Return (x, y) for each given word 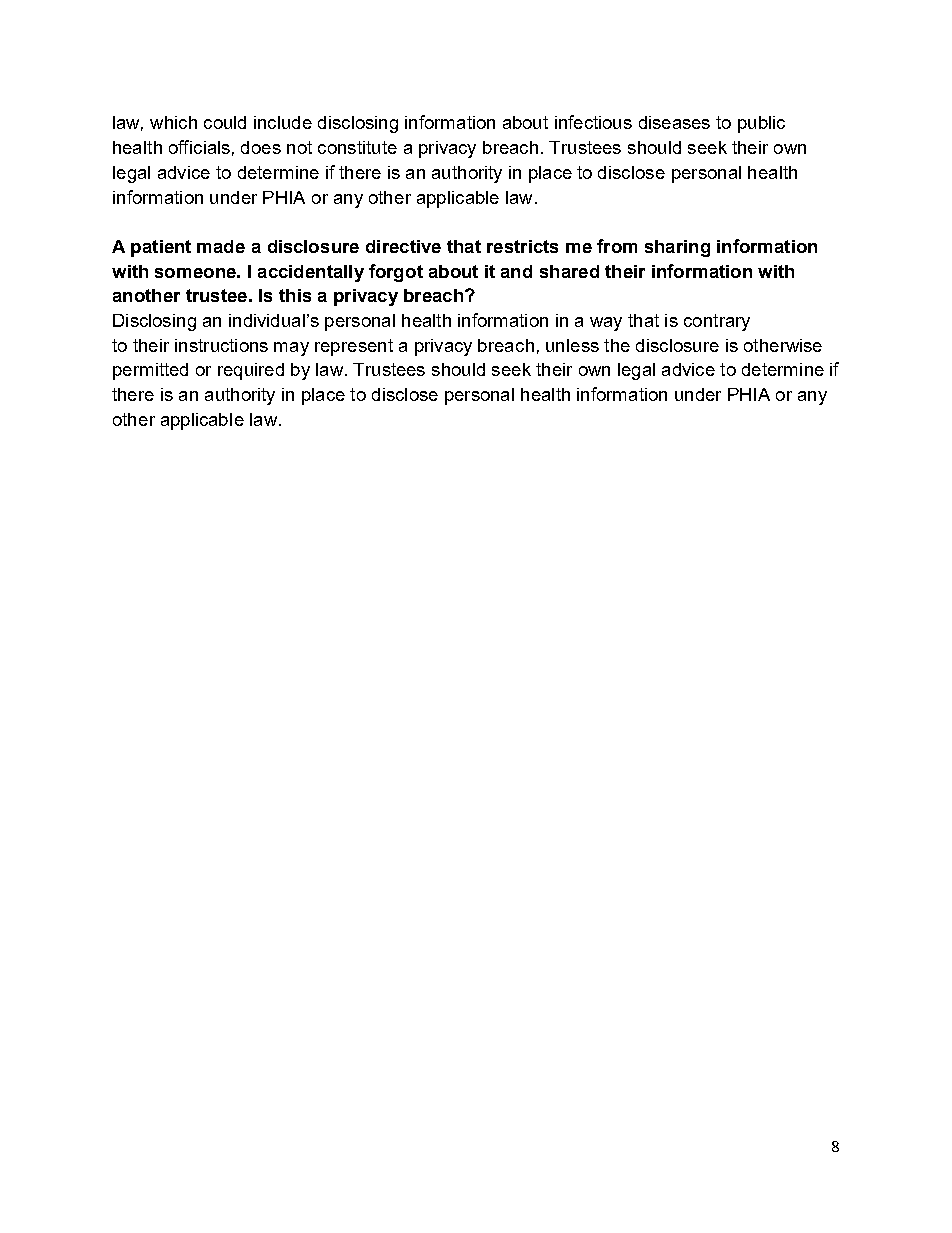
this (295, 295)
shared (569, 271)
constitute (357, 147)
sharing (677, 248)
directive (403, 246)
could (225, 122)
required (251, 371)
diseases (674, 122)
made (221, 246)
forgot (396, 273)
